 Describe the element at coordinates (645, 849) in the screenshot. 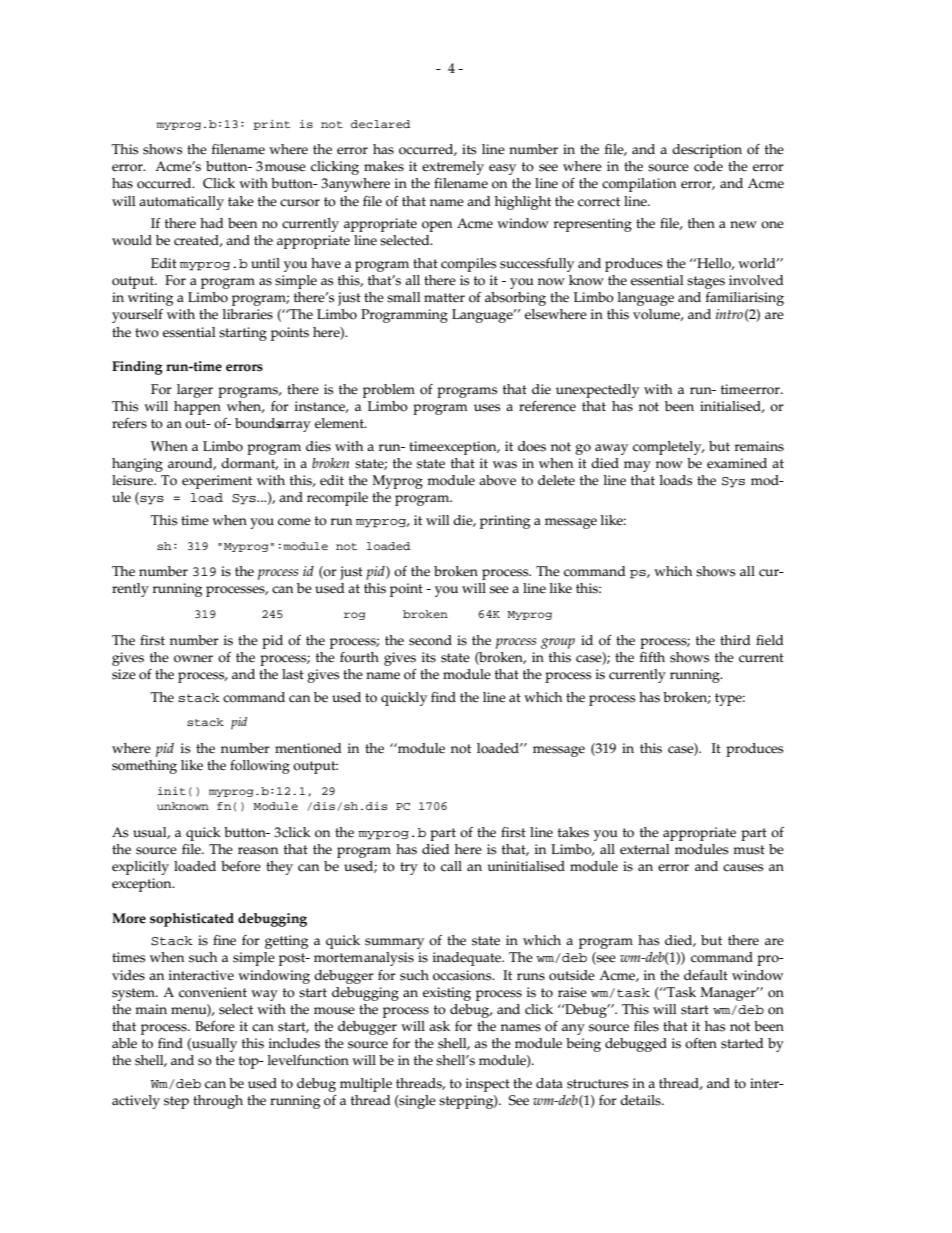

I see `external` at that location.
